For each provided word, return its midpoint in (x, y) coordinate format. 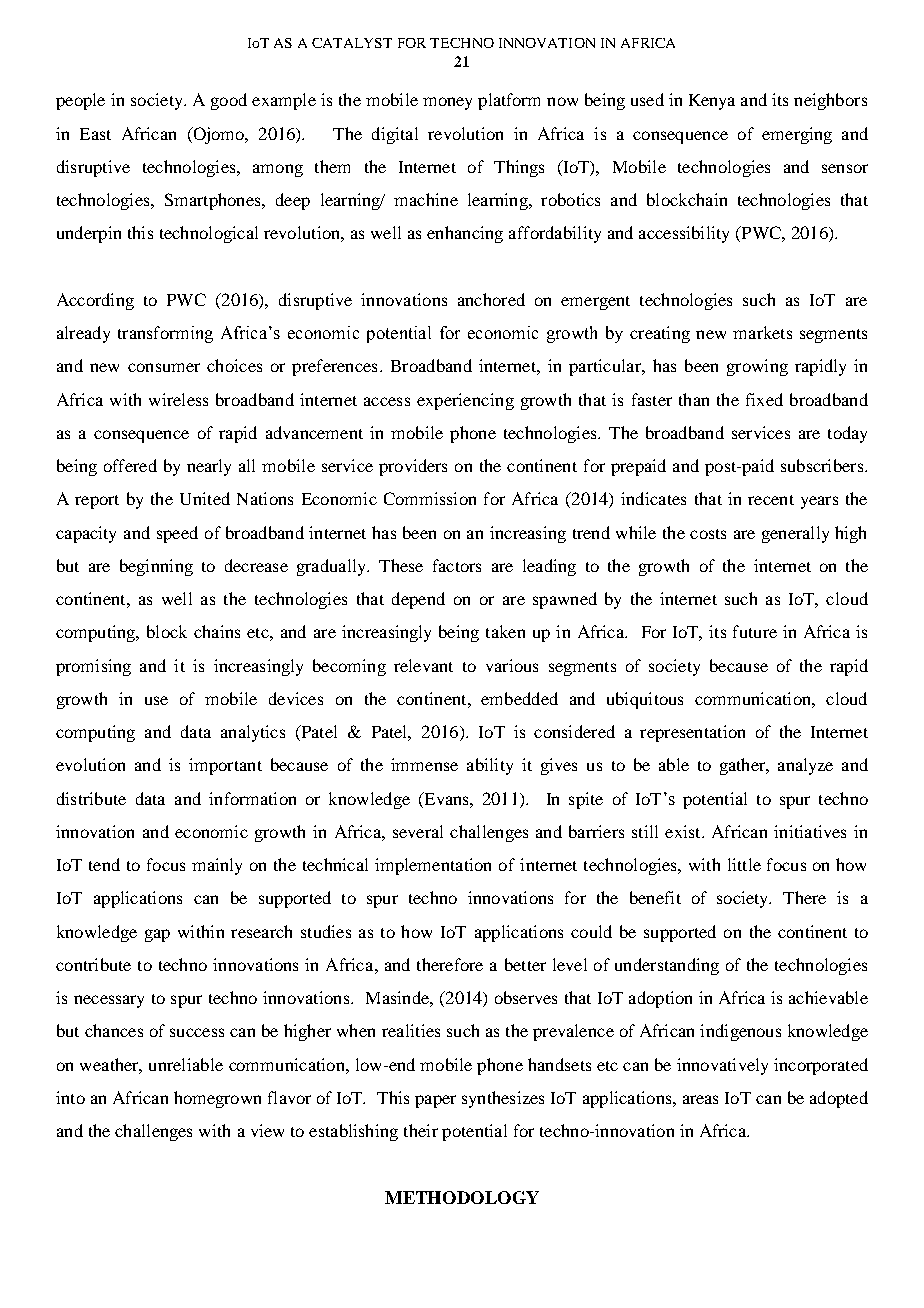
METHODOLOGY (462, 1197)
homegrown (217, 1099)
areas (700, 1099)
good (229, 101)
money (447, 103)
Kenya (712, 102)
